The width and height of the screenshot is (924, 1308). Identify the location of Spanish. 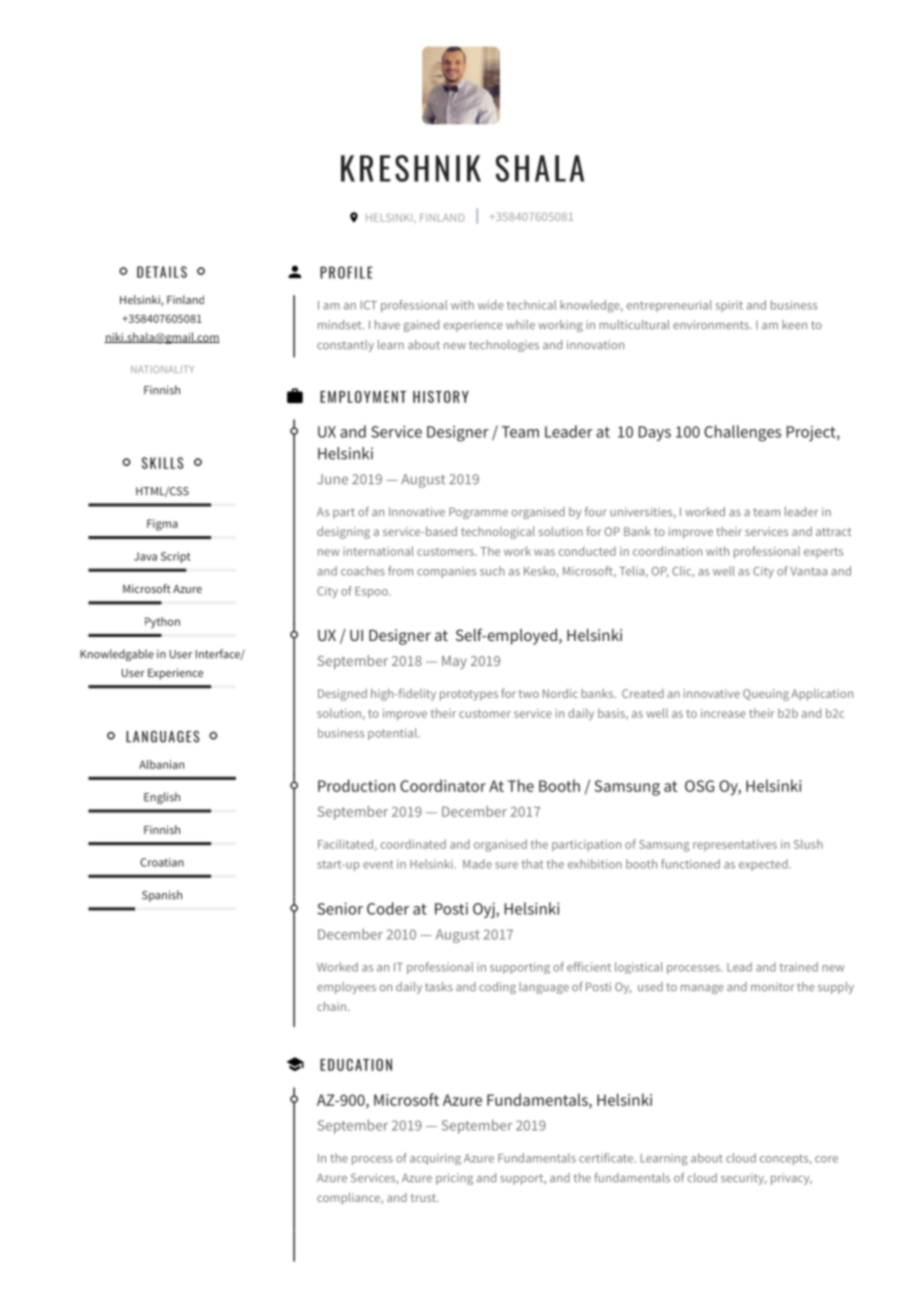
(162, 896).
